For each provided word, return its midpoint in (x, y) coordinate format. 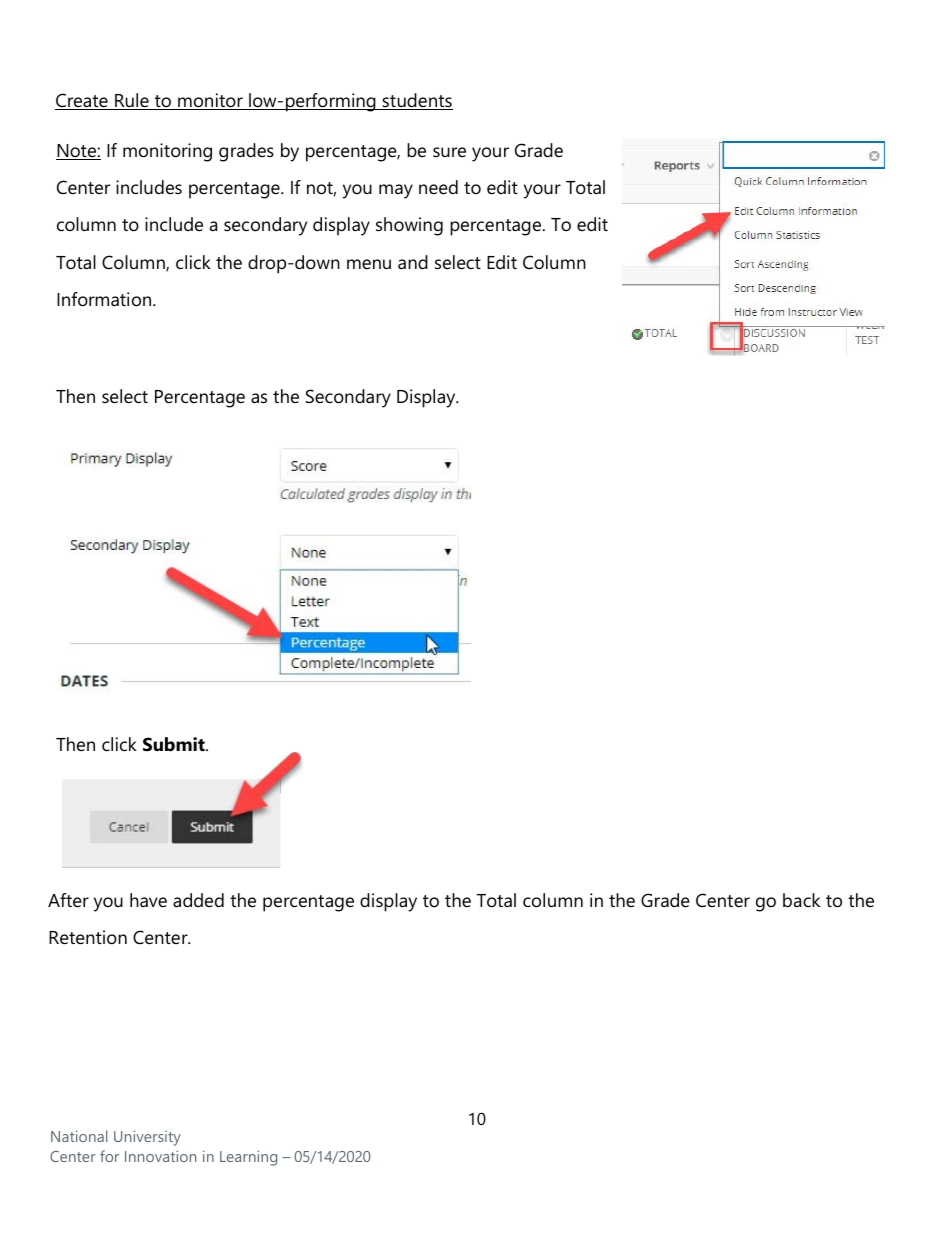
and (413, 262)
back (801, 900)
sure (449, 152)
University (147, 1138)
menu (369, 264)
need (438, 187)
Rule (132, 101)
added (198, 900)
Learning (248, 1158)
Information (105, 299)
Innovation (160, 1156)
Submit (175, 744)
